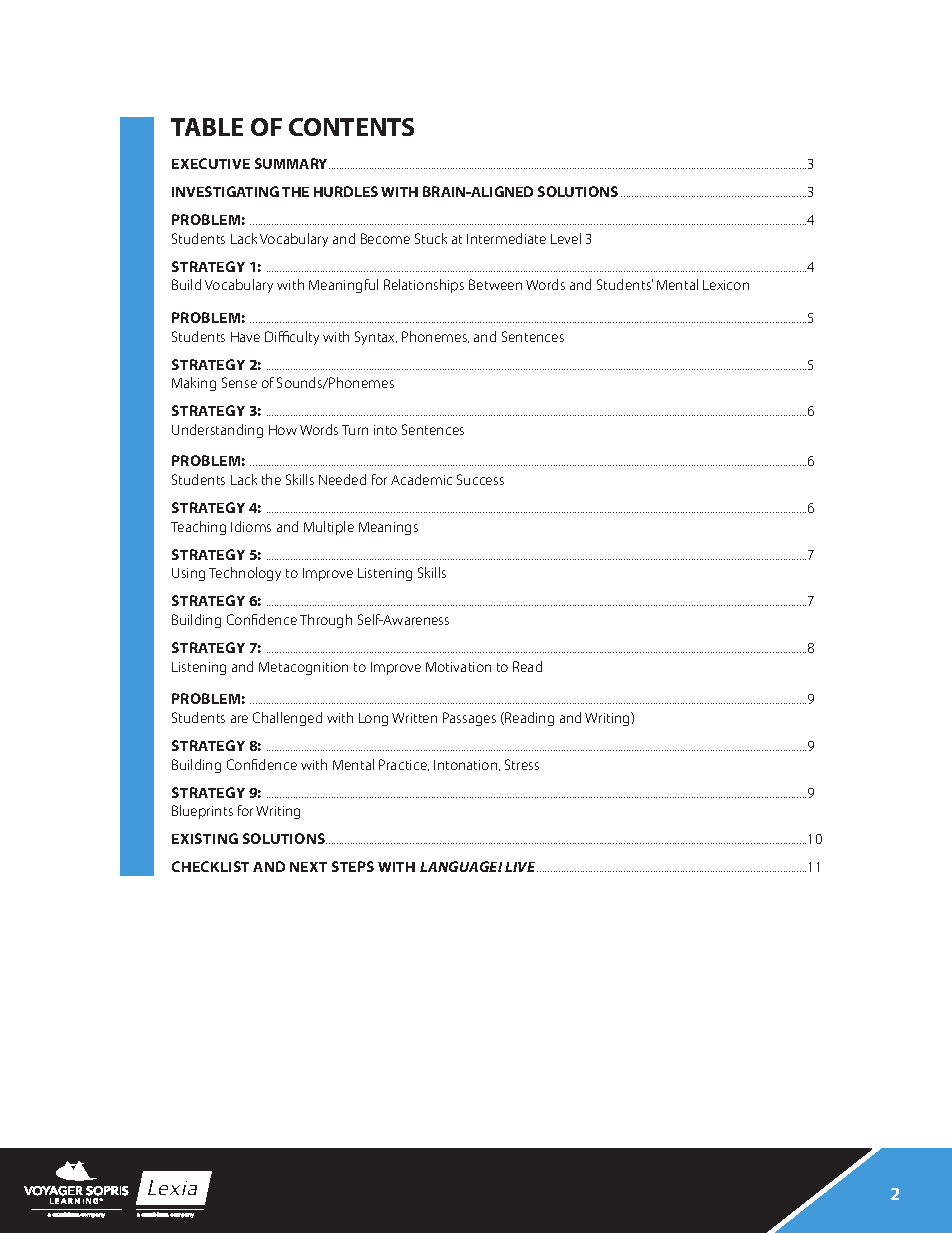  I want to click on Passages, so click(469, 719).
